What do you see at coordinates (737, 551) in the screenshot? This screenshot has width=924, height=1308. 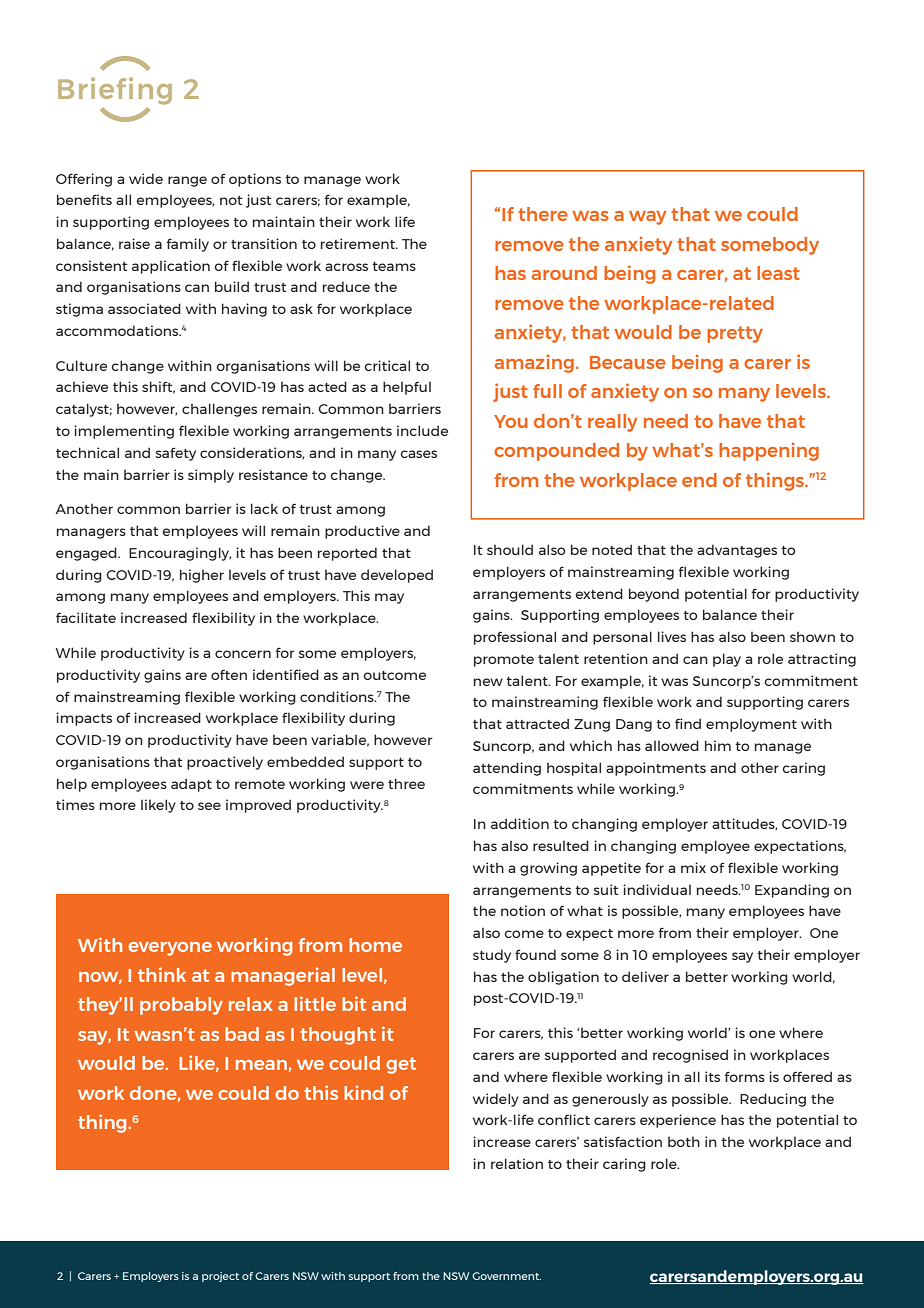 I see `advantages` at bounding box center [737, 551].
